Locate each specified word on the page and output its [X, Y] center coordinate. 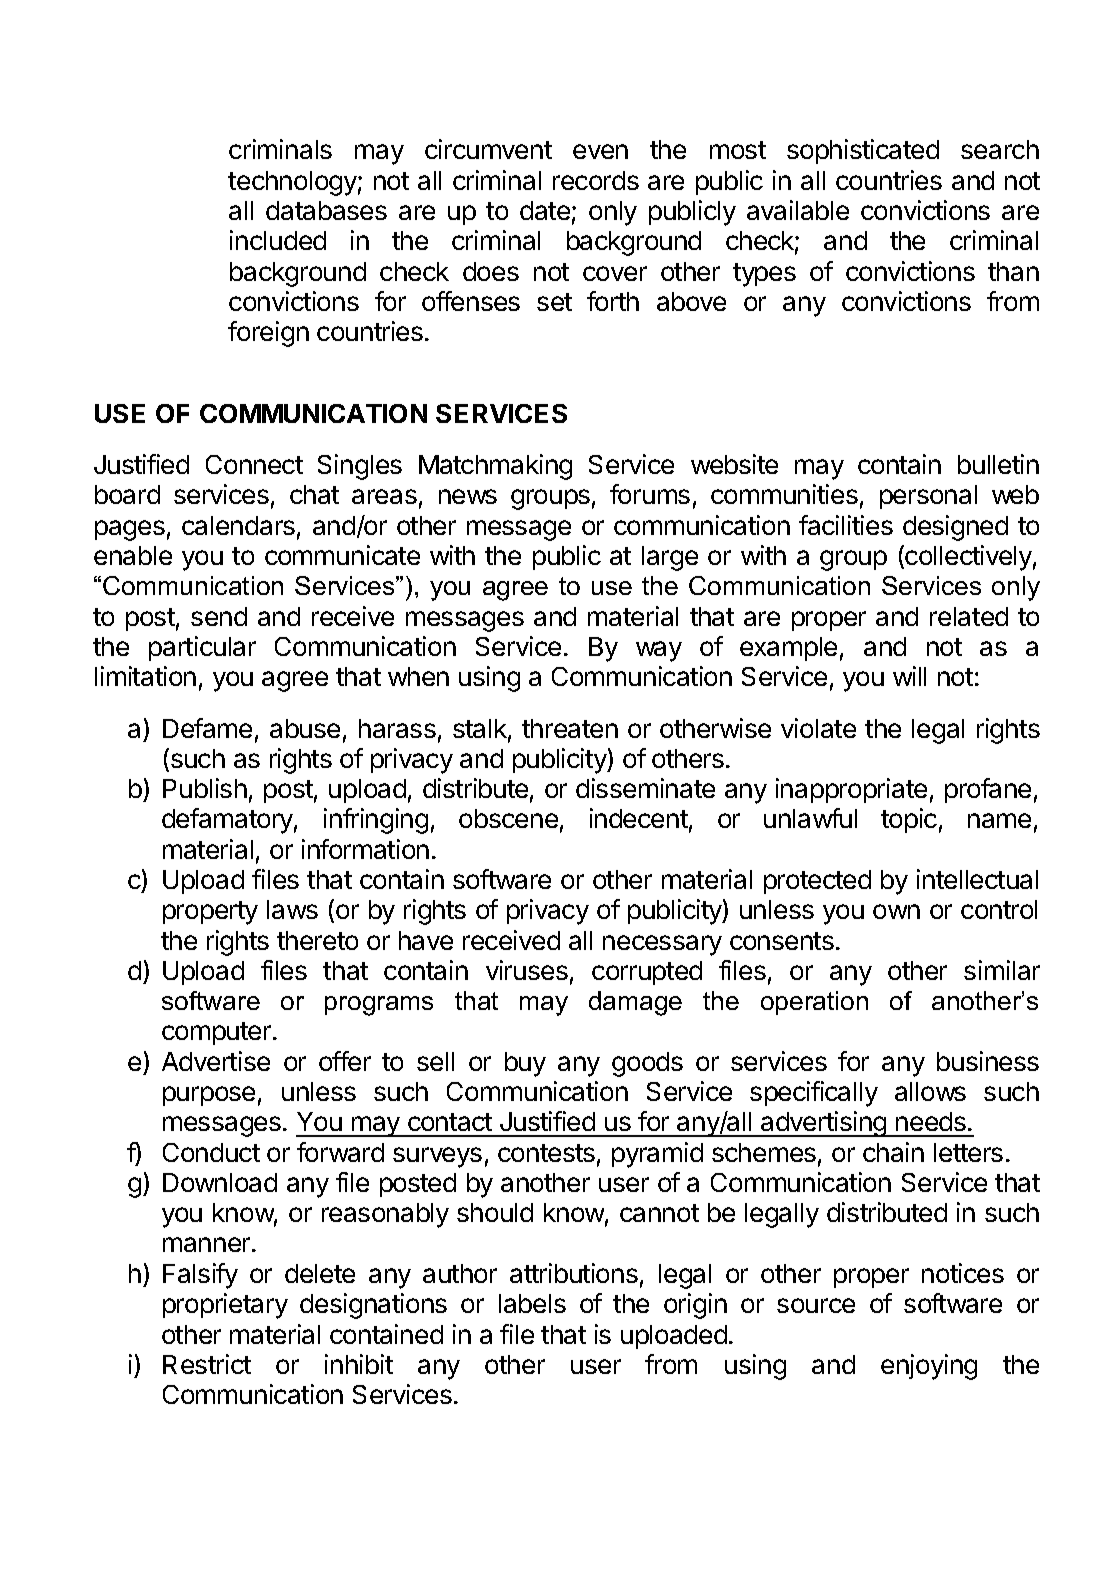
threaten [570, 728]
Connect [254, 464]
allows [930, 1091]
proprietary [225, 1306]
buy [525, 1064]
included [278, 240]
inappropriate [851, 790]
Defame [207, 728]
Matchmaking [495, 467]
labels [532, 1303]
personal [928, 497]
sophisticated [863, 151]
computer [218, 1033]
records [596, 180]
